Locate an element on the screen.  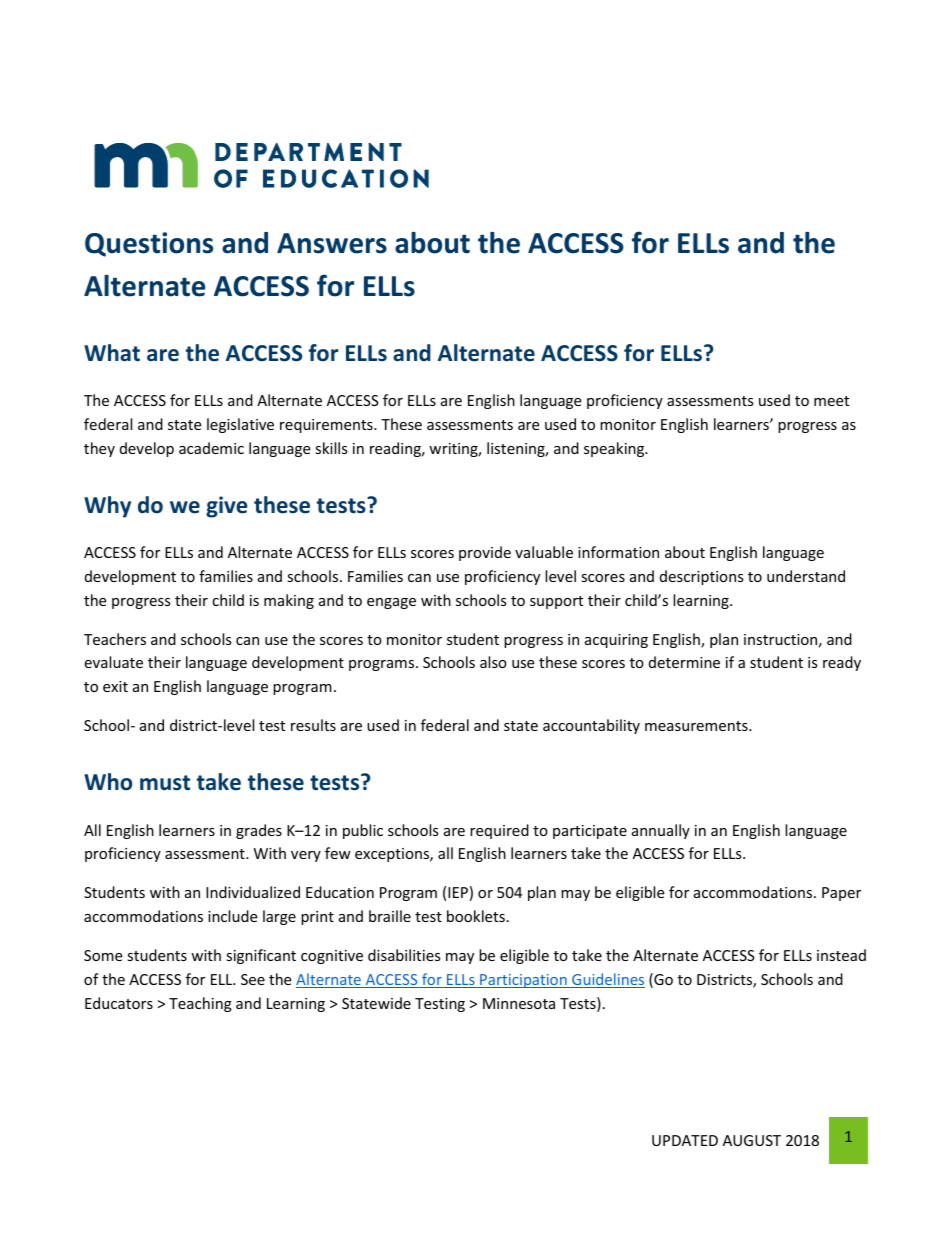
Paper is located at coordinates (841, 894).
